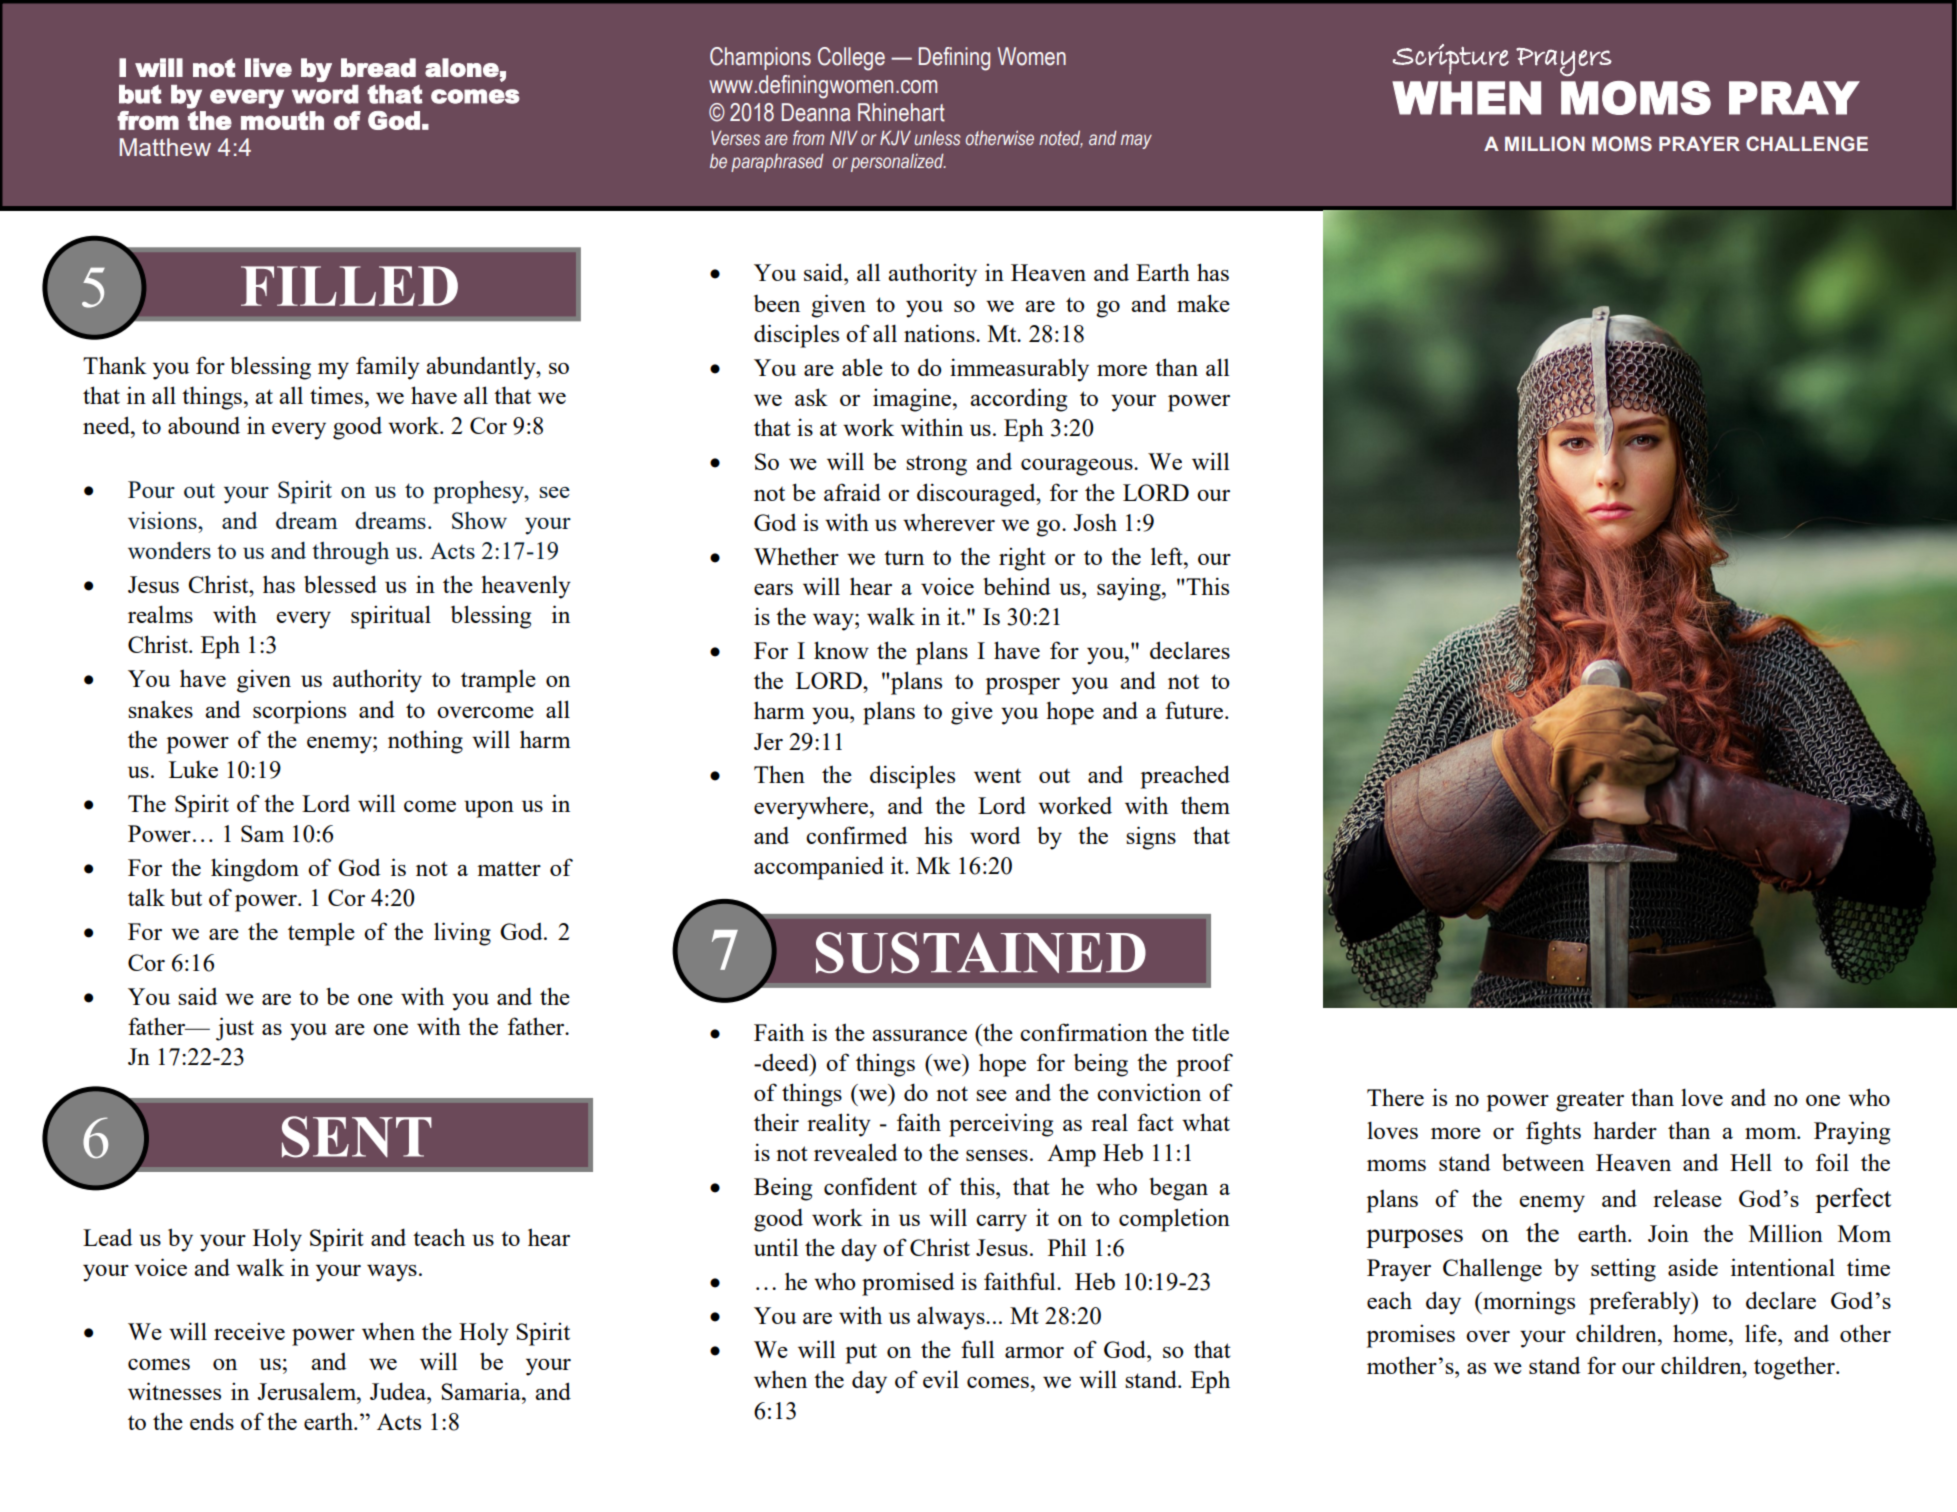 The height and width of the document is (1512, 1957). I want to click on through, so click(350, 553).
